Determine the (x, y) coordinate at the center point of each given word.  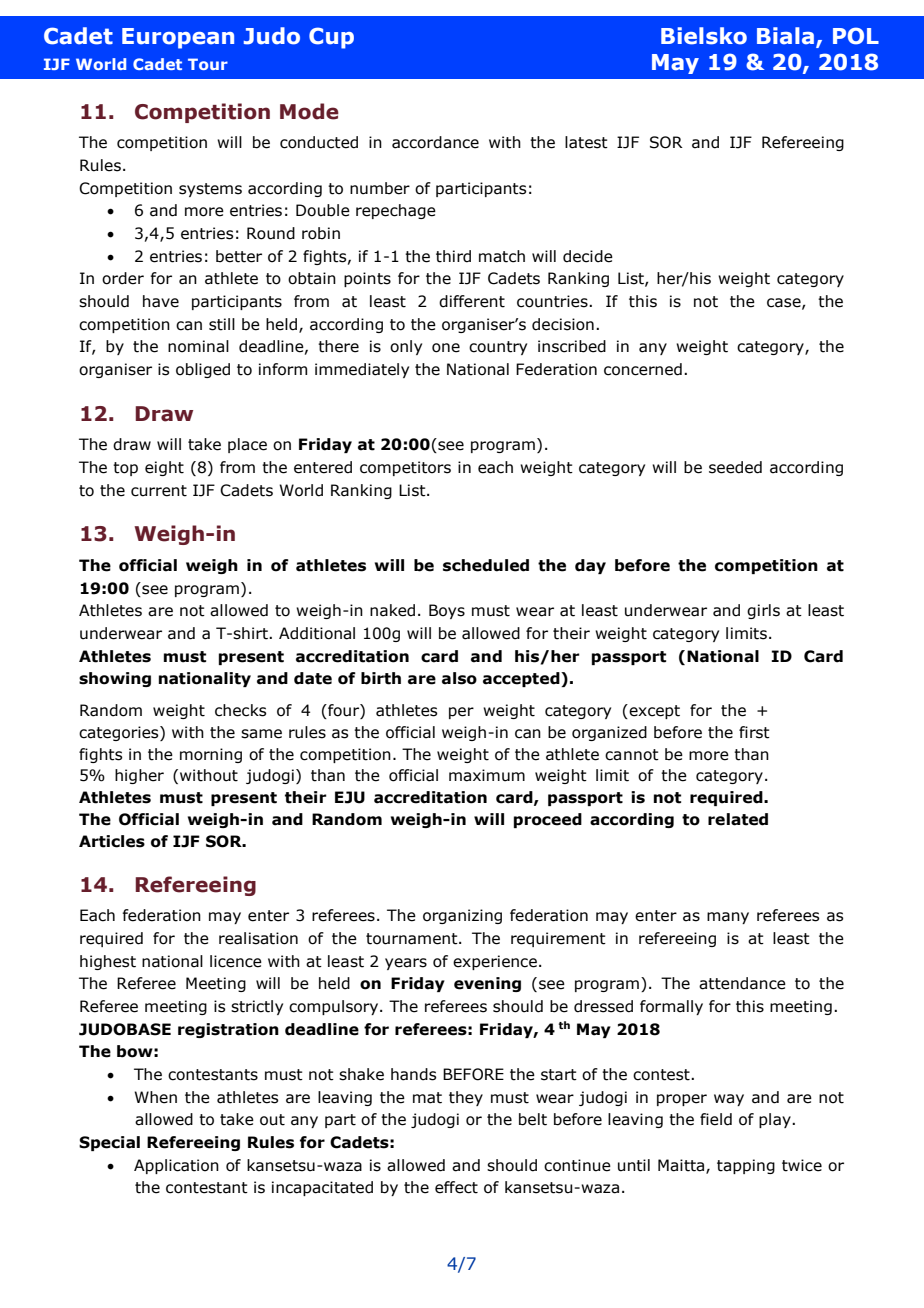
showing (115, 679)
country (498, 348)
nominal (198, 346)
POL (856, 36)
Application (176, 1166)
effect (456, 1187)
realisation (258, 938)
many (728, 918)
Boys (447, 611)
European (178, 38)
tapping (746, 1166)
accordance (435, 142)
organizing (462, 916)
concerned (643, 369)
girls (763, 611)
